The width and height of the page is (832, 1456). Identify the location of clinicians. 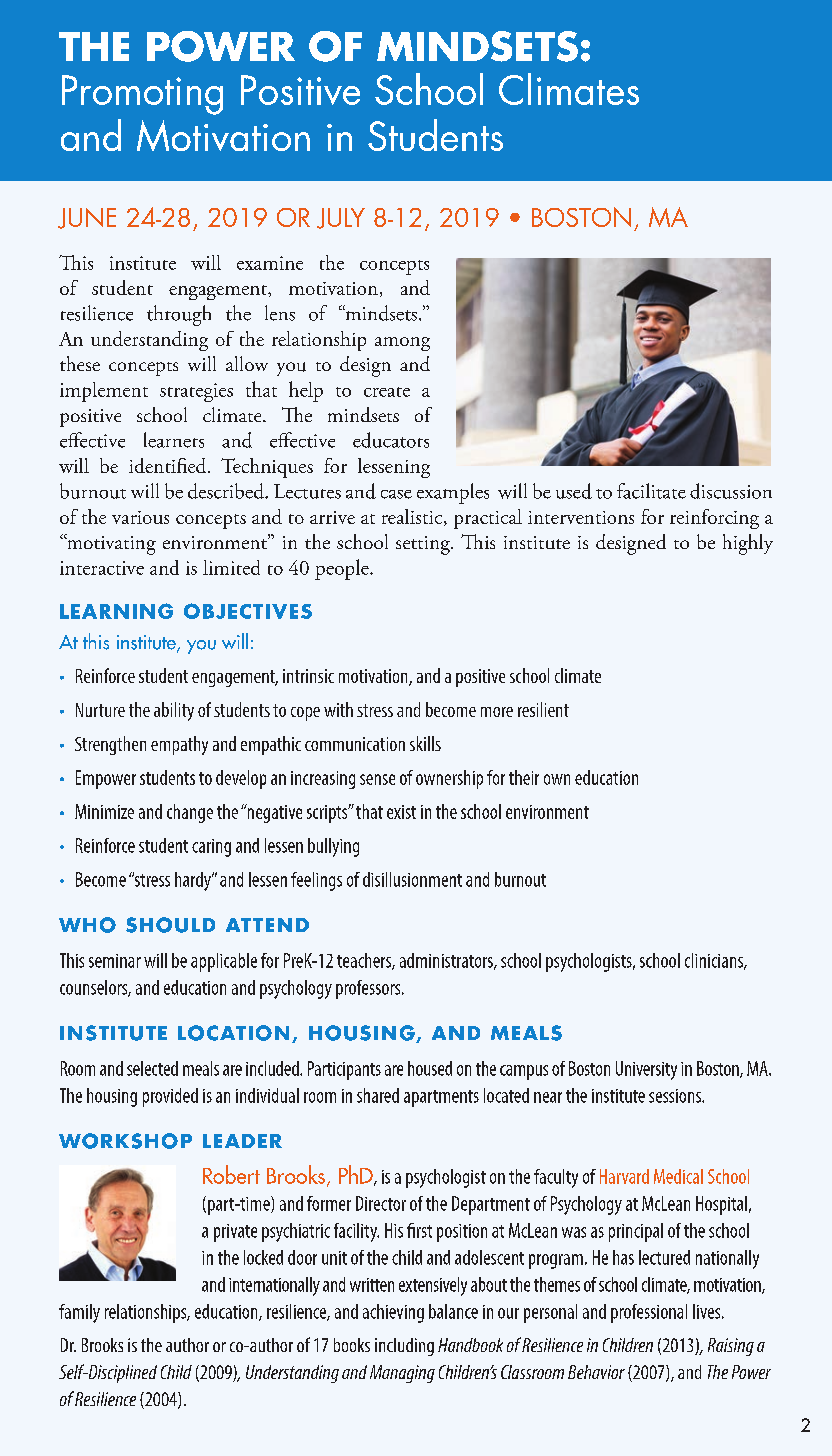
(715, 961).
